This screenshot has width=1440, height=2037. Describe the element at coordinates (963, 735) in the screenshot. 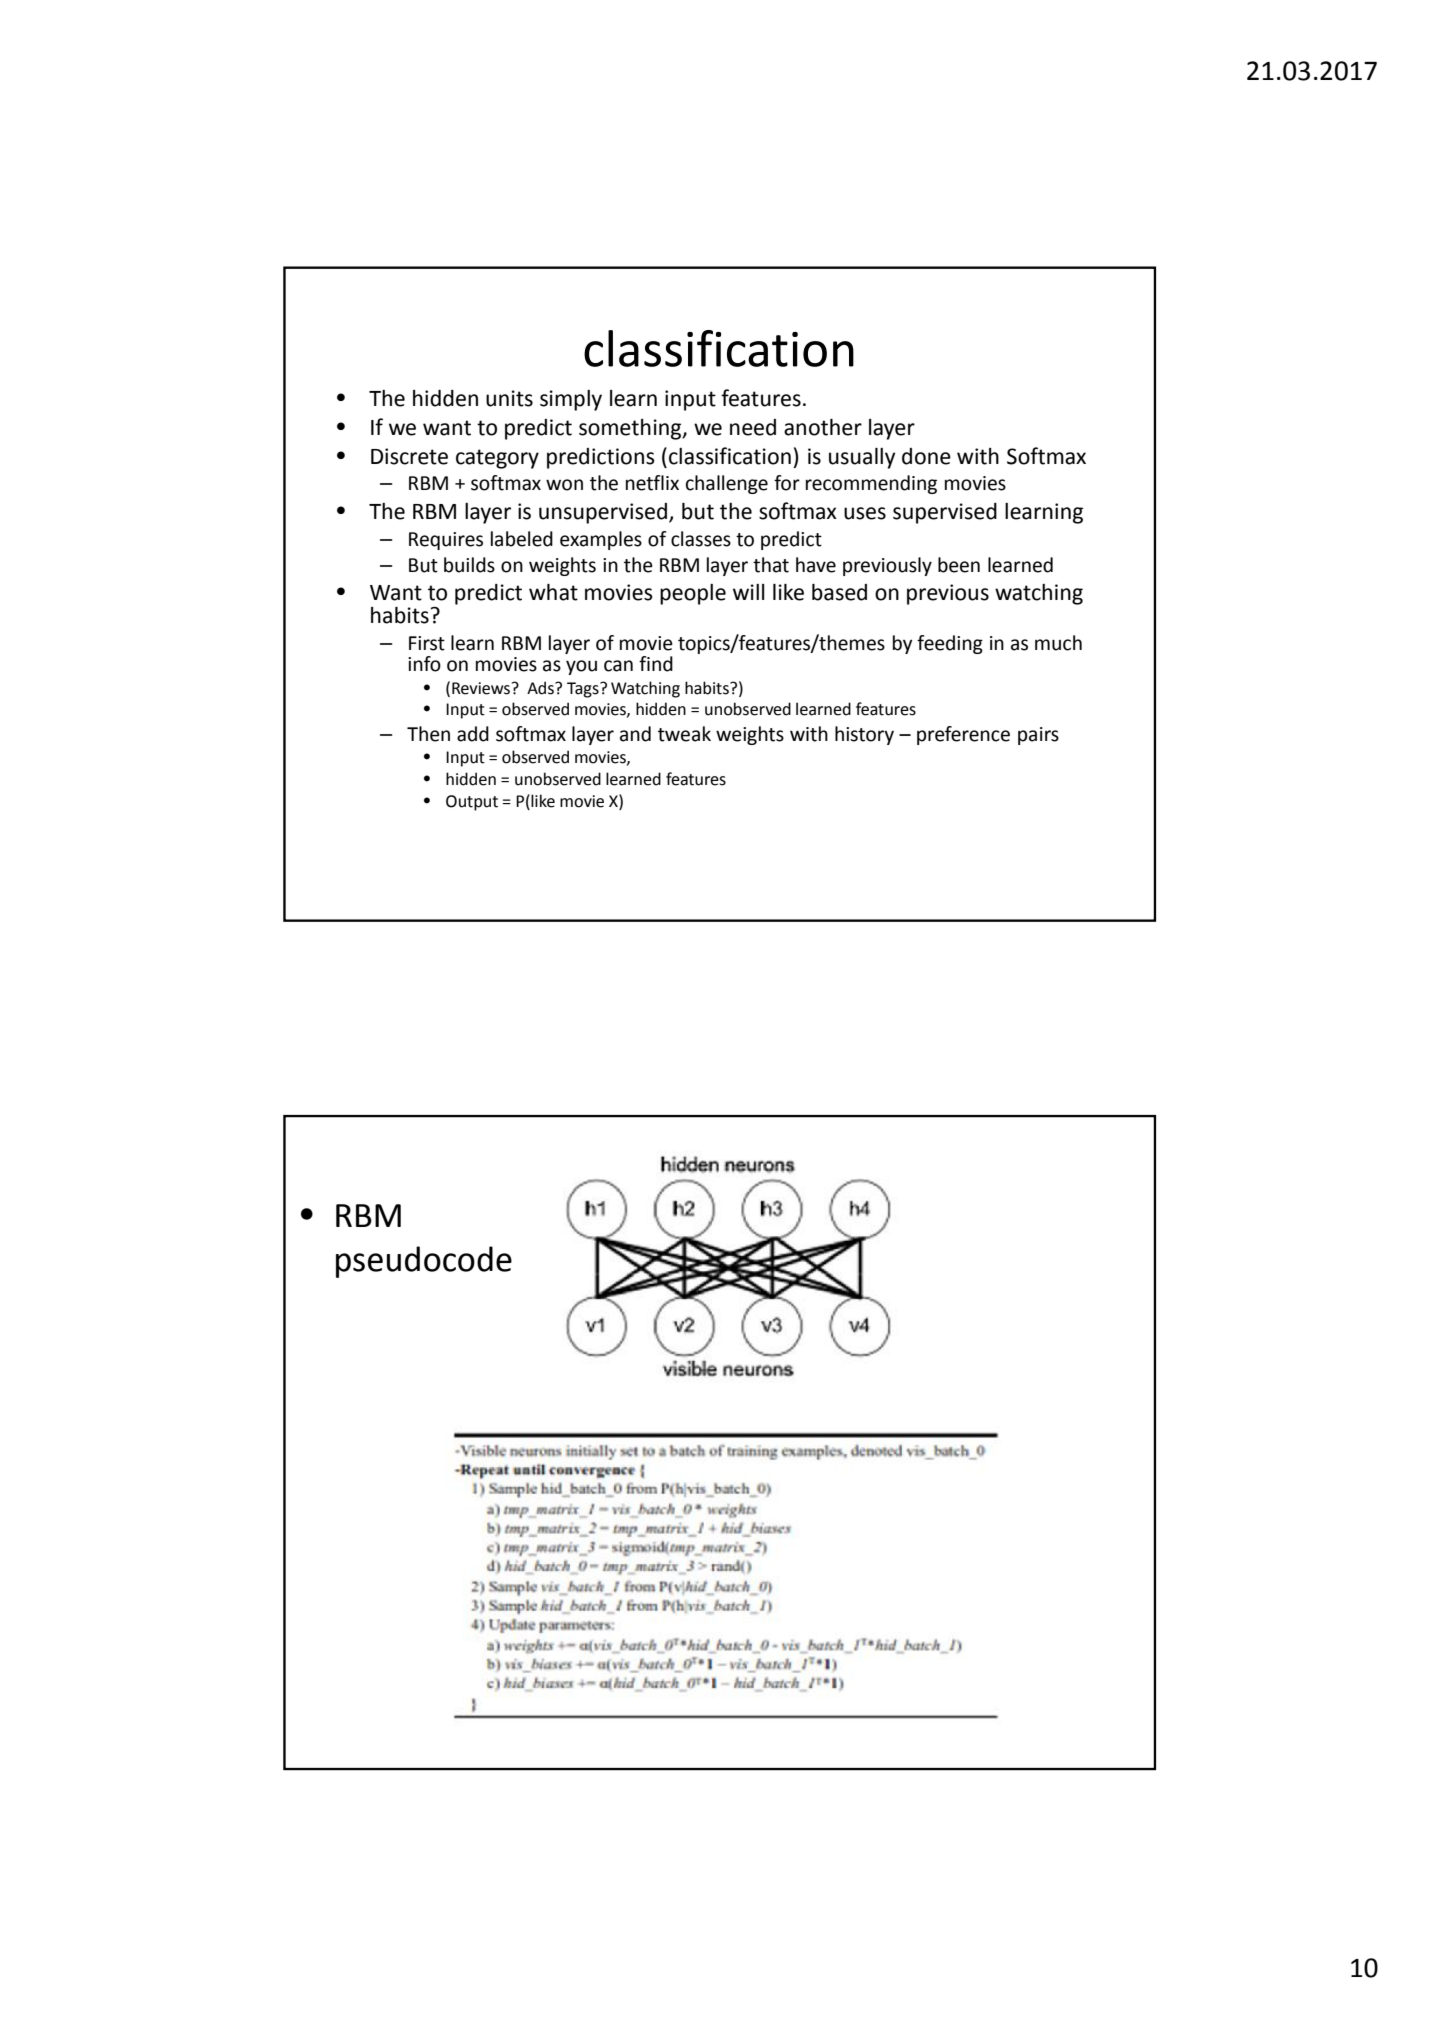

I see `preference` at that location.
